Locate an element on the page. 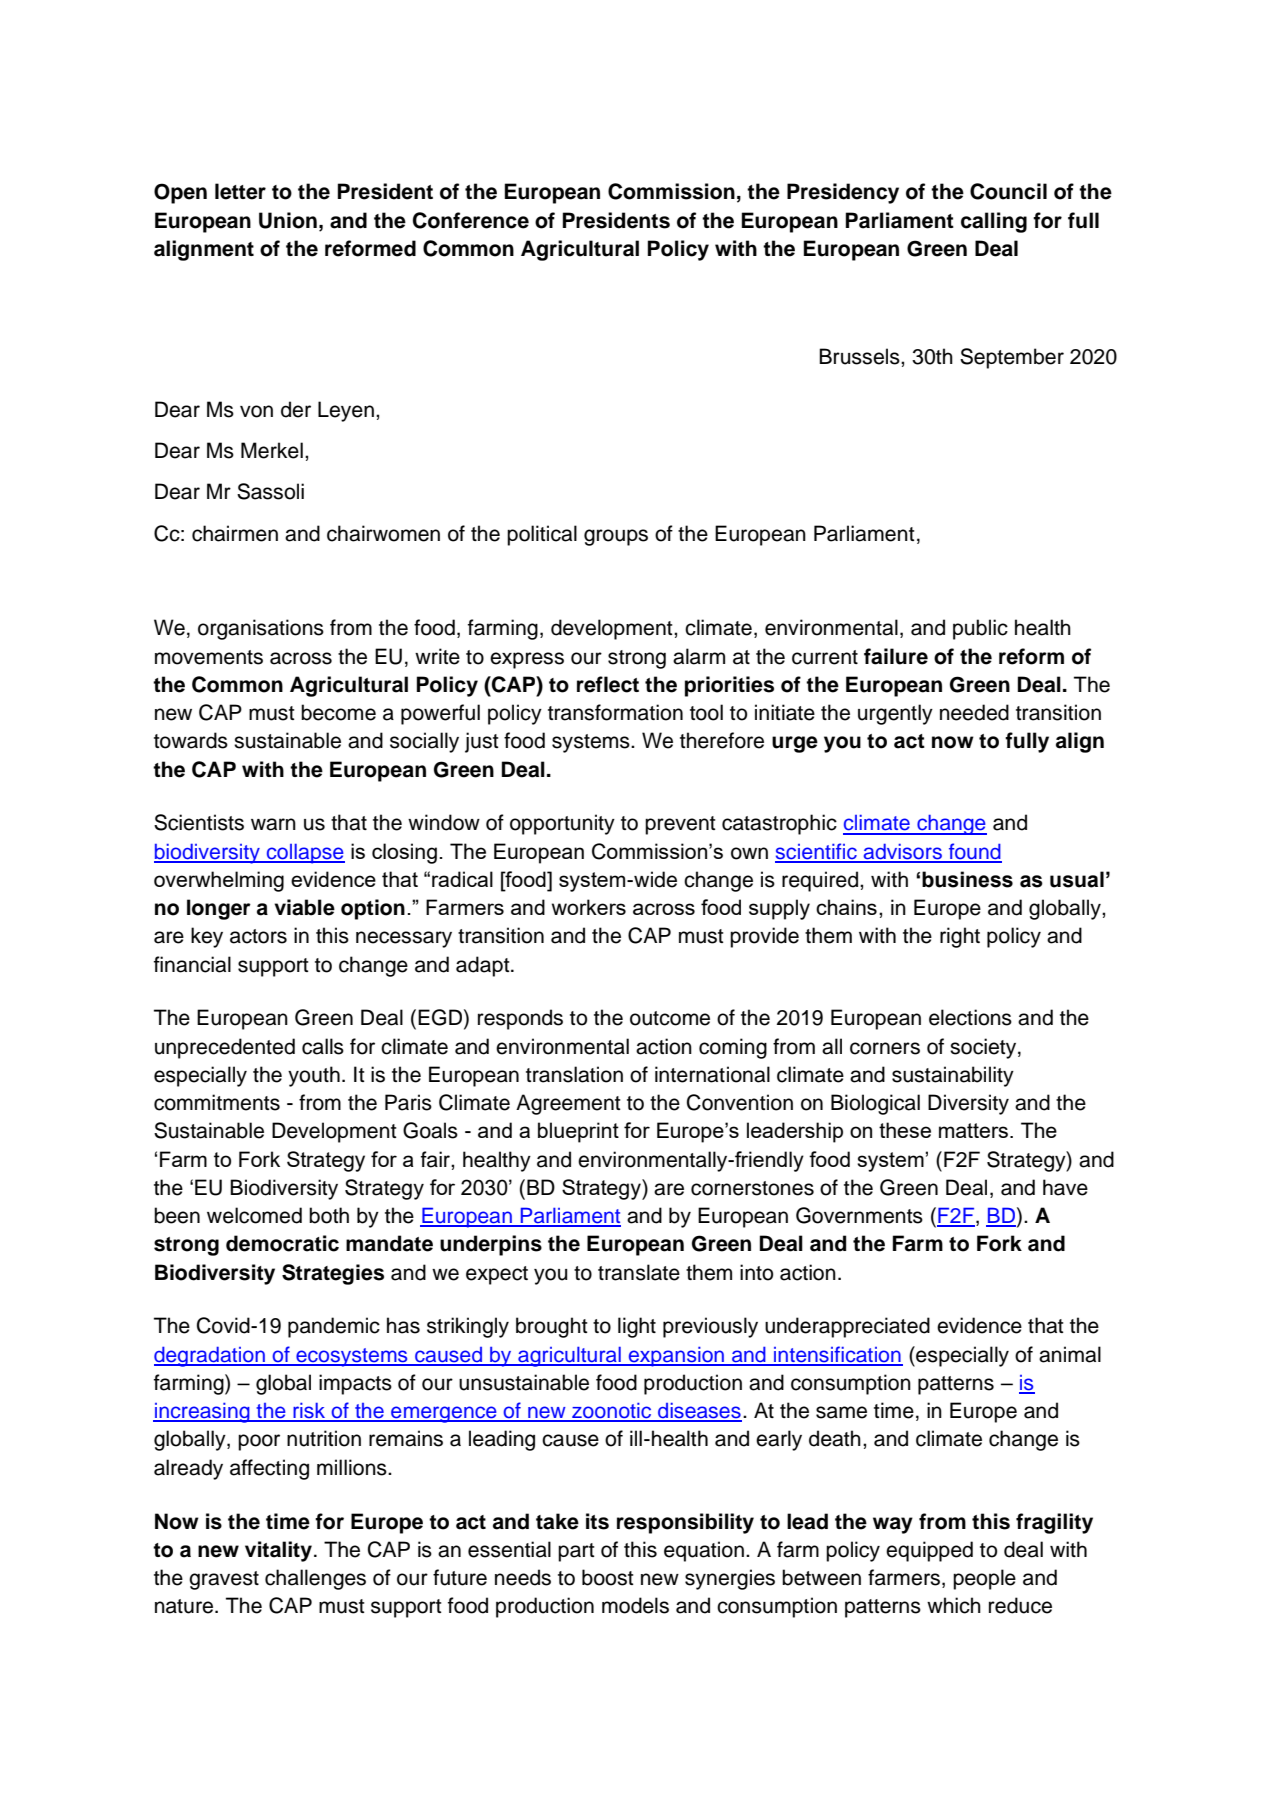 This document has width=1271, height=1797. Union is located at coordinates (288, 220).
